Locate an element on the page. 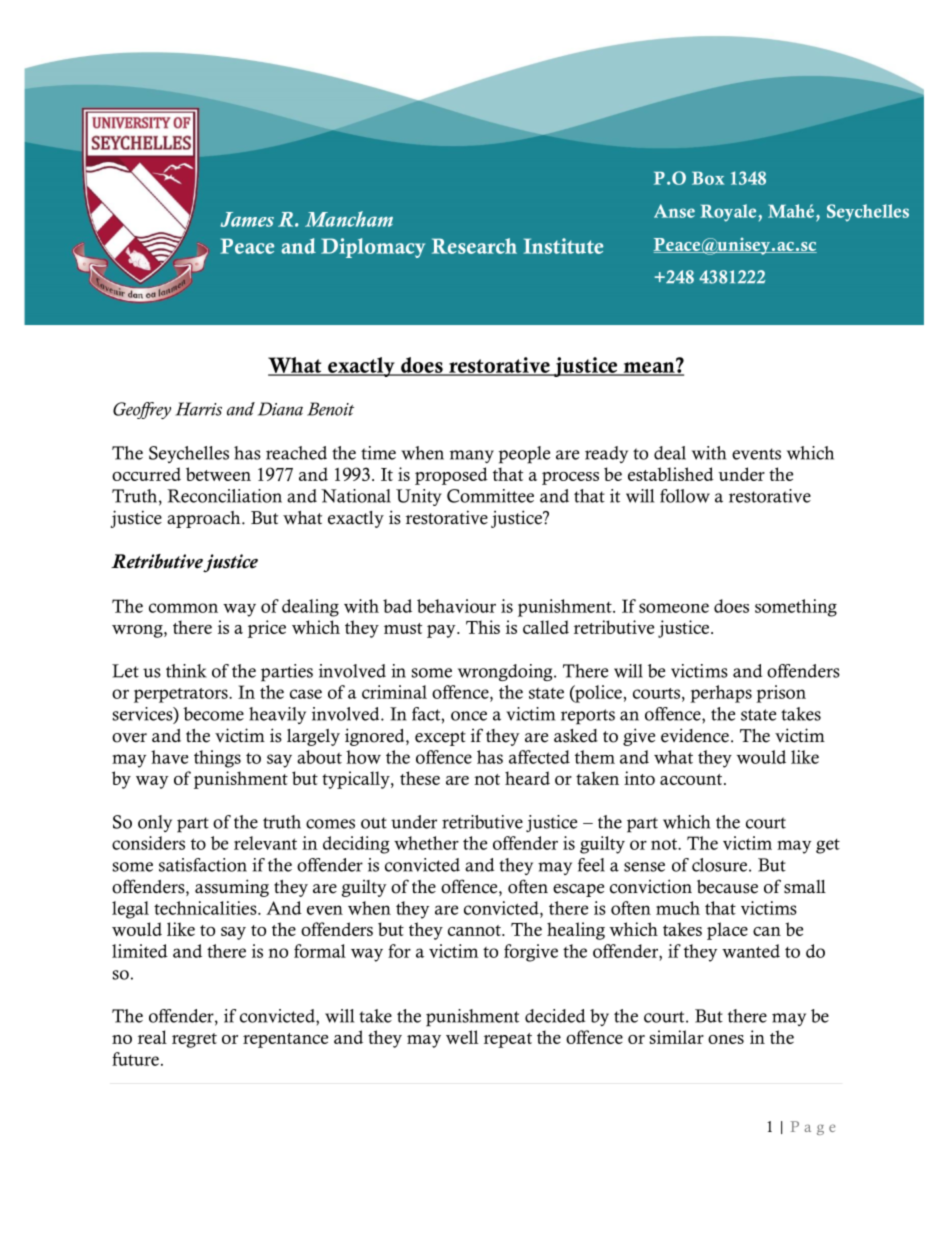  once is located at coordinates (469, 716).
